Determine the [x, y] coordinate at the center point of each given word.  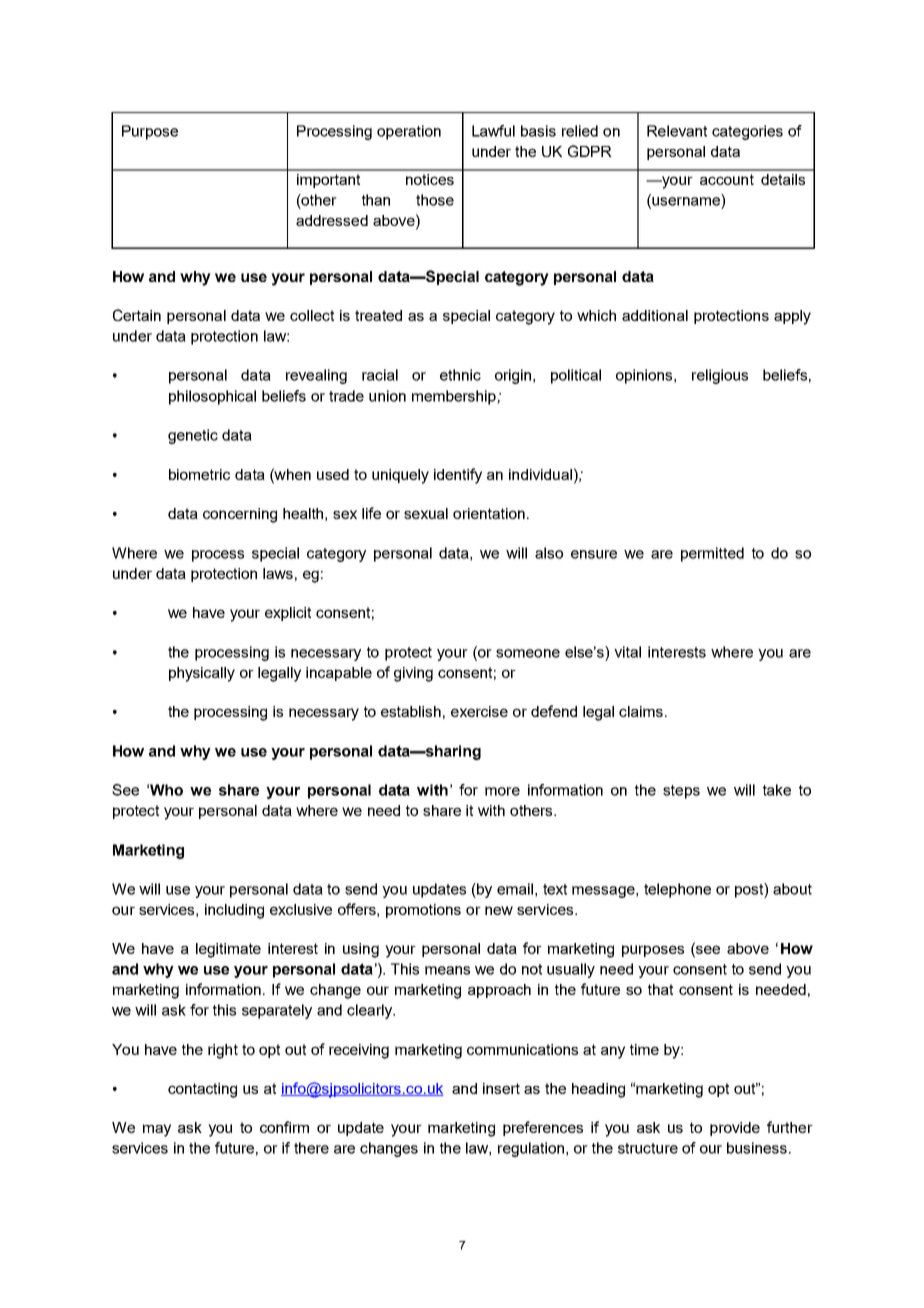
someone [528, 653]
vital [627, 652]
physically [202, 674]
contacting [202, 1090]
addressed [332, 220]
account [727, 179]
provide [735, 1129]
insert [501, 1088]
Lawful [493, 131]
